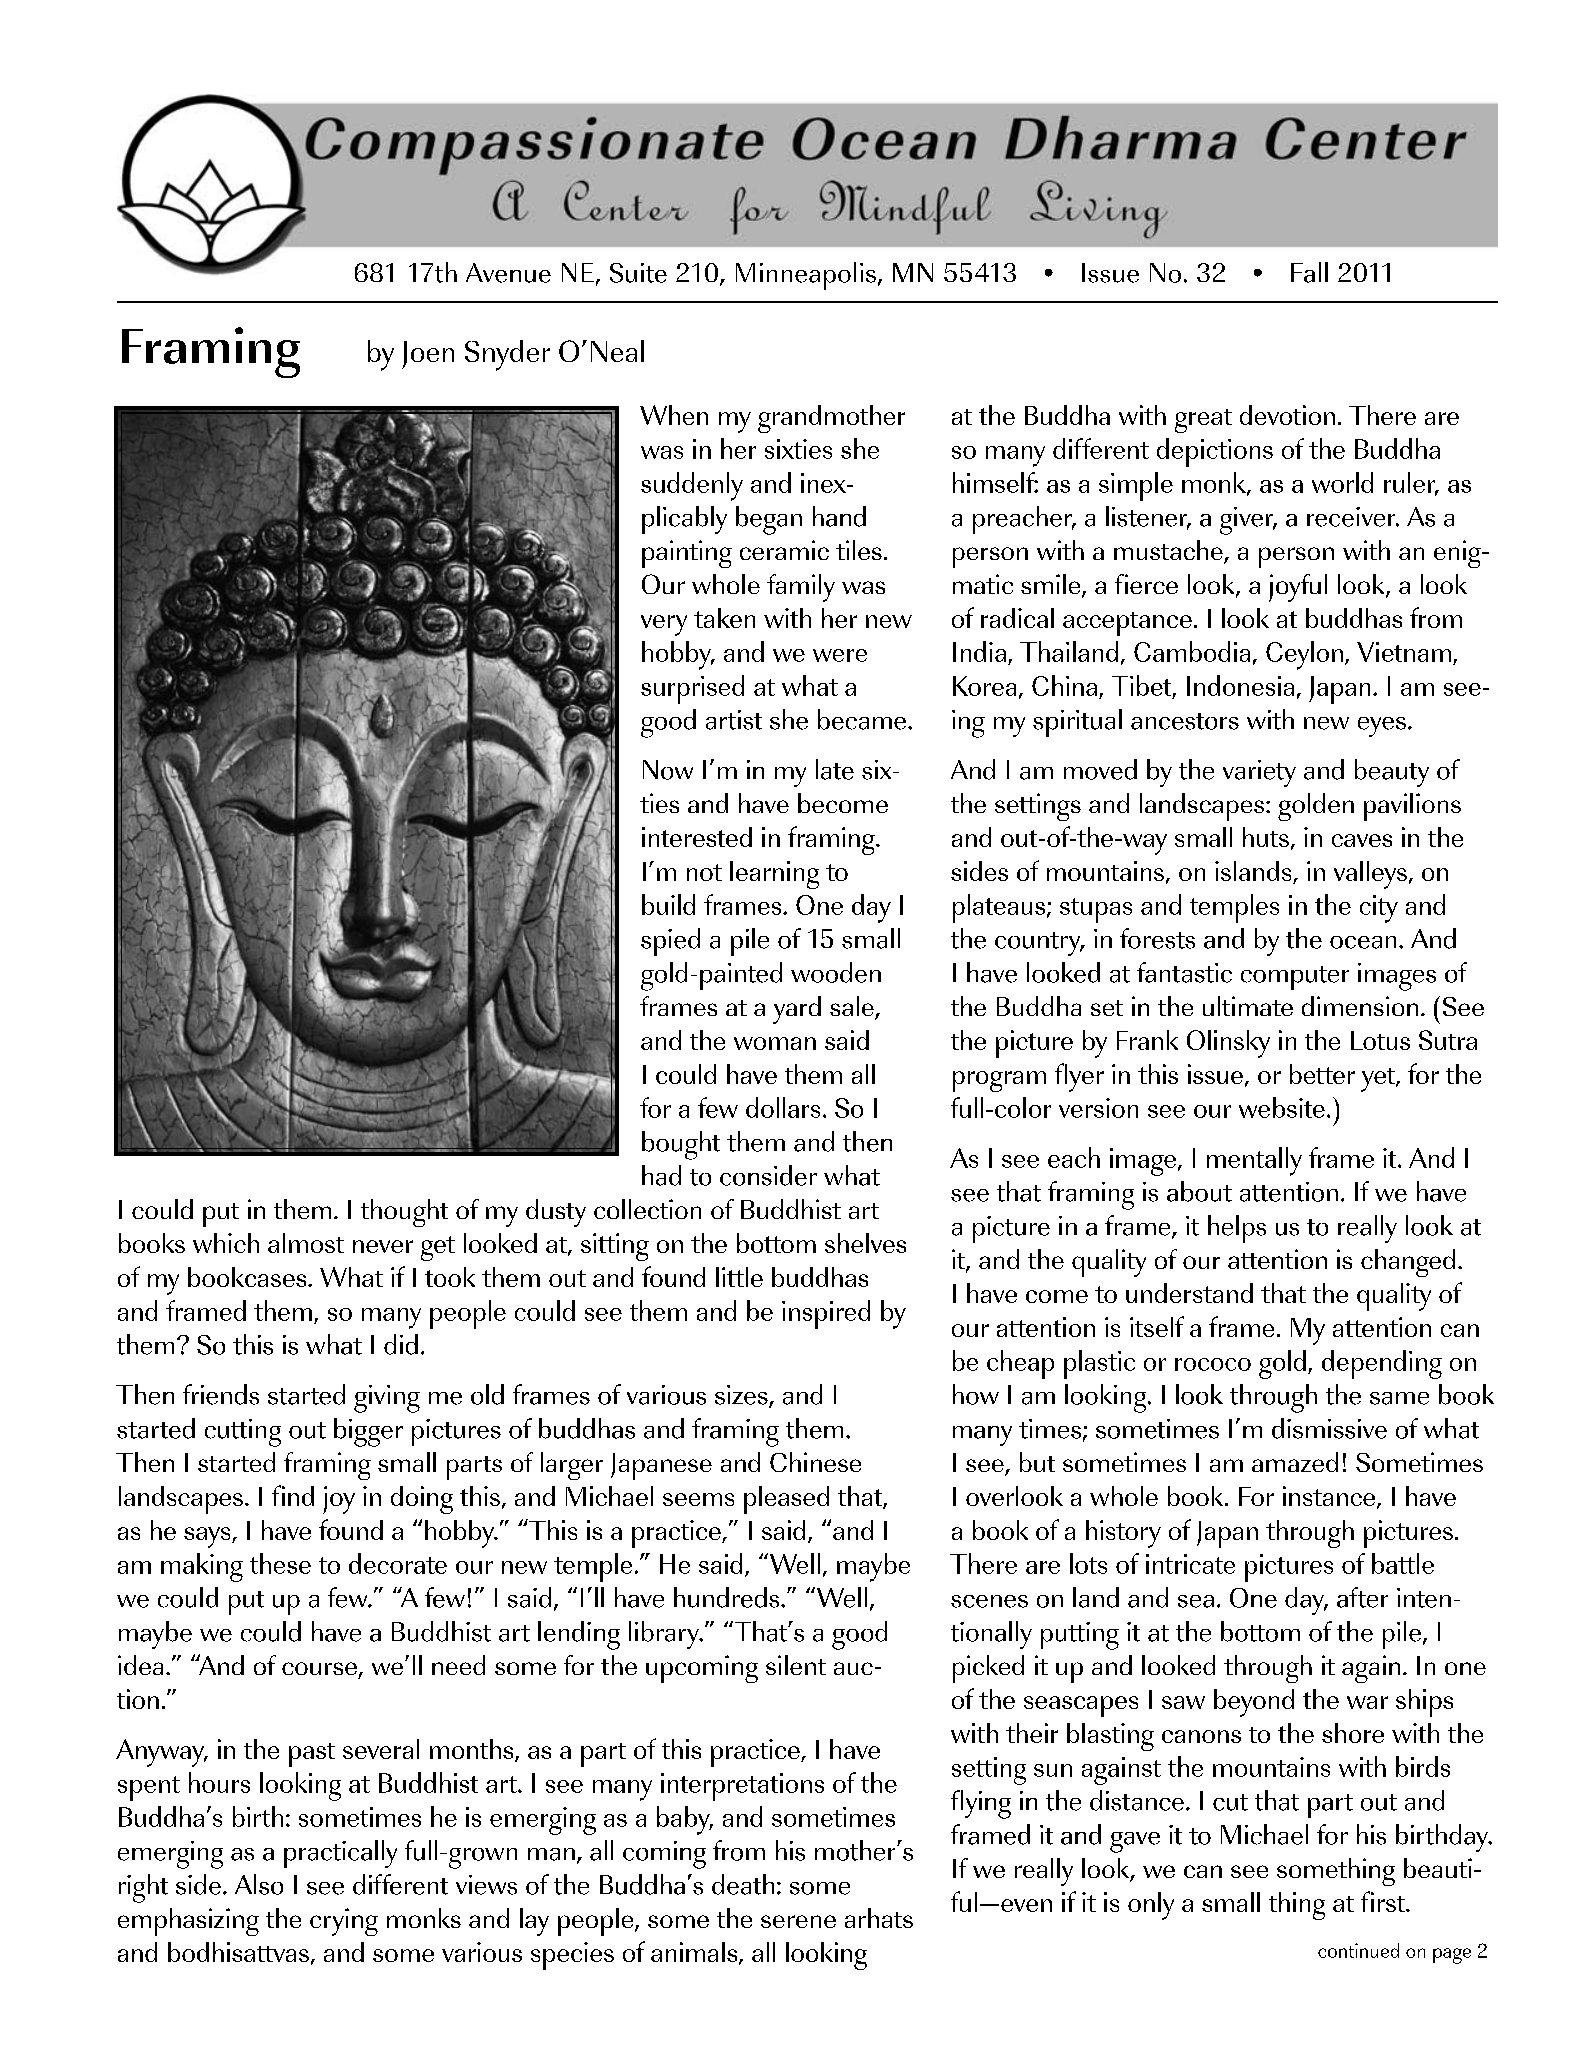 The width and height of the document is (1592, 2061). What do you see at coordinates (306, 1243) in the document?
I see `almost` at bounding box center [306, 1243].
